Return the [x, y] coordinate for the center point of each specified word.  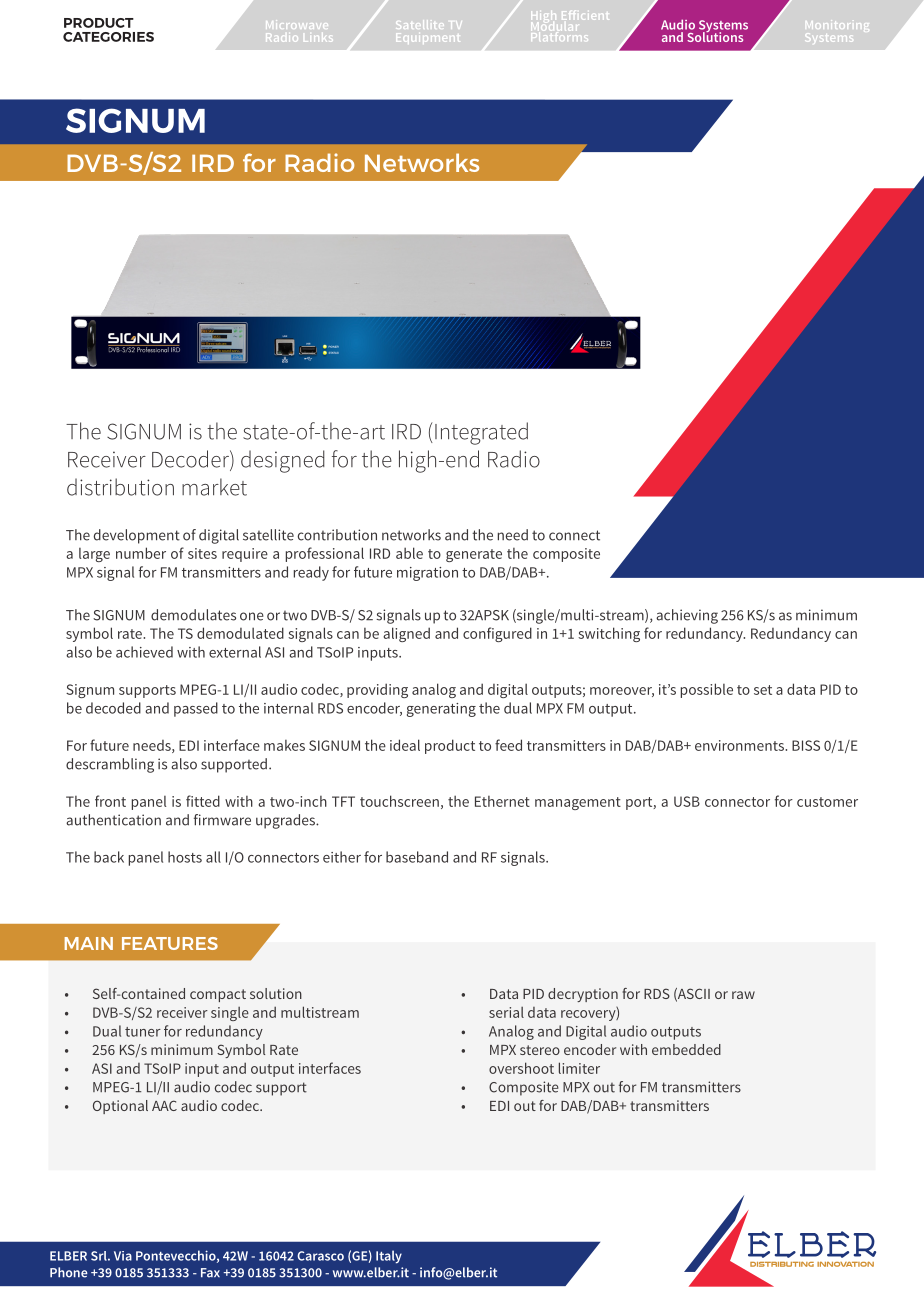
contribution [337, 535]
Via [123, 1256]
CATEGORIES [108, 37]
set [763, 690]
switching [609, 634]
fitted [203, 801]
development [137, 536]
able [409, 553]
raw [743, 995]
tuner [143, 1032]
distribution [120, 487]
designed [283, 461]
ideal [405, 745]
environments [740, 745]
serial [506, 1012]
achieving [687, 616]
